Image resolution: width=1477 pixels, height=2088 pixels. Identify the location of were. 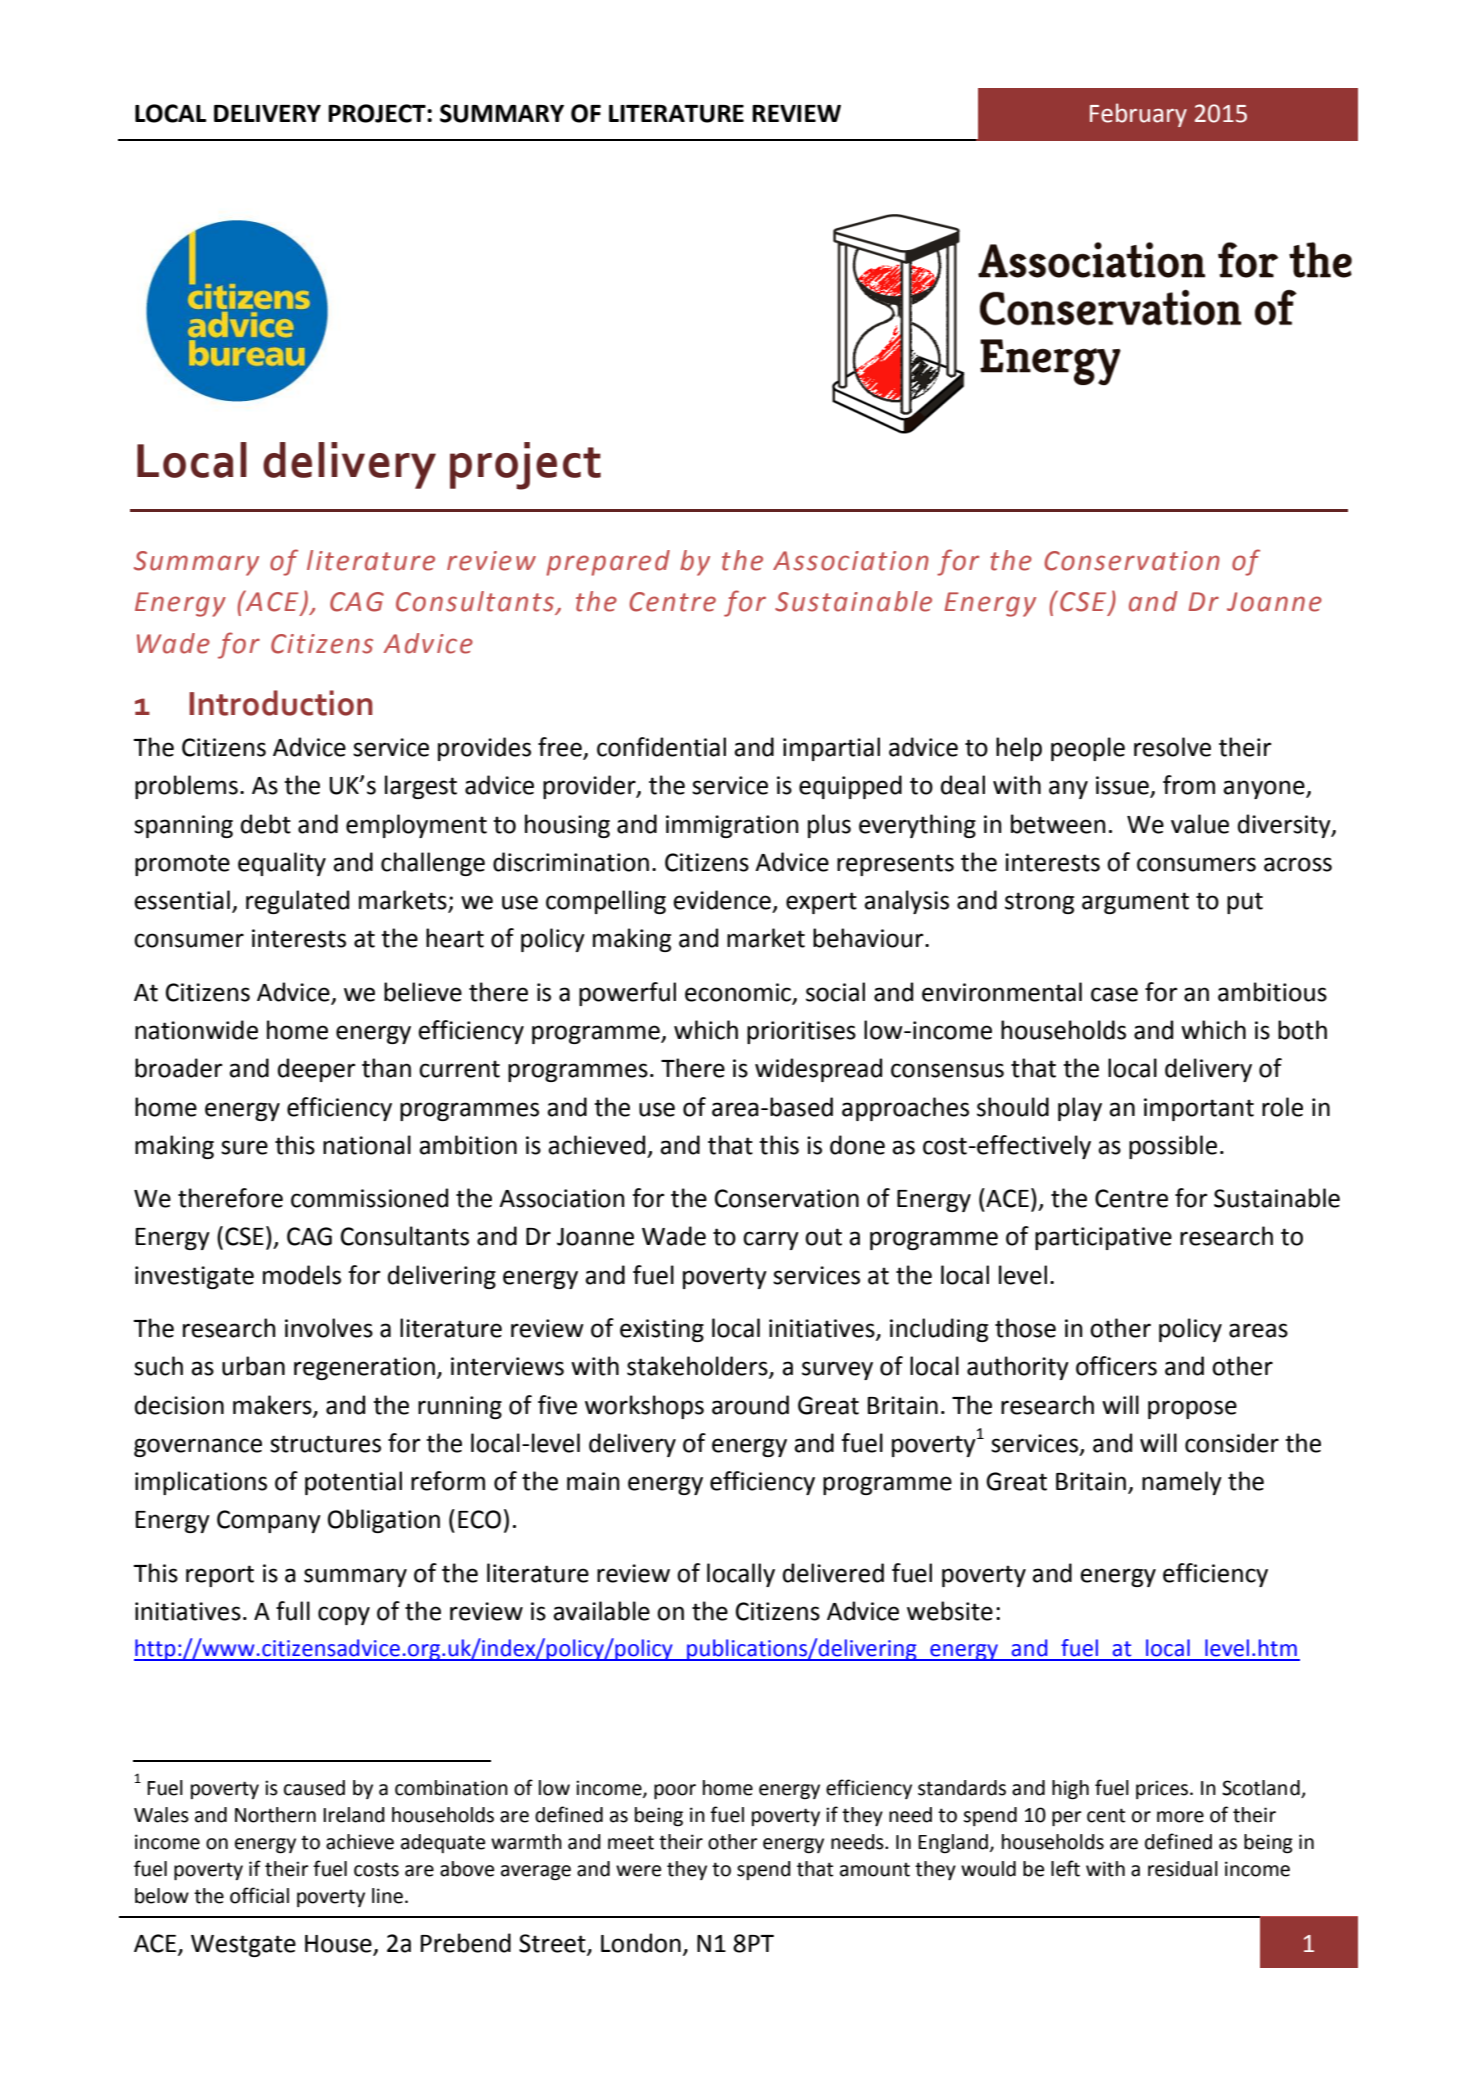
(638, 1871).
